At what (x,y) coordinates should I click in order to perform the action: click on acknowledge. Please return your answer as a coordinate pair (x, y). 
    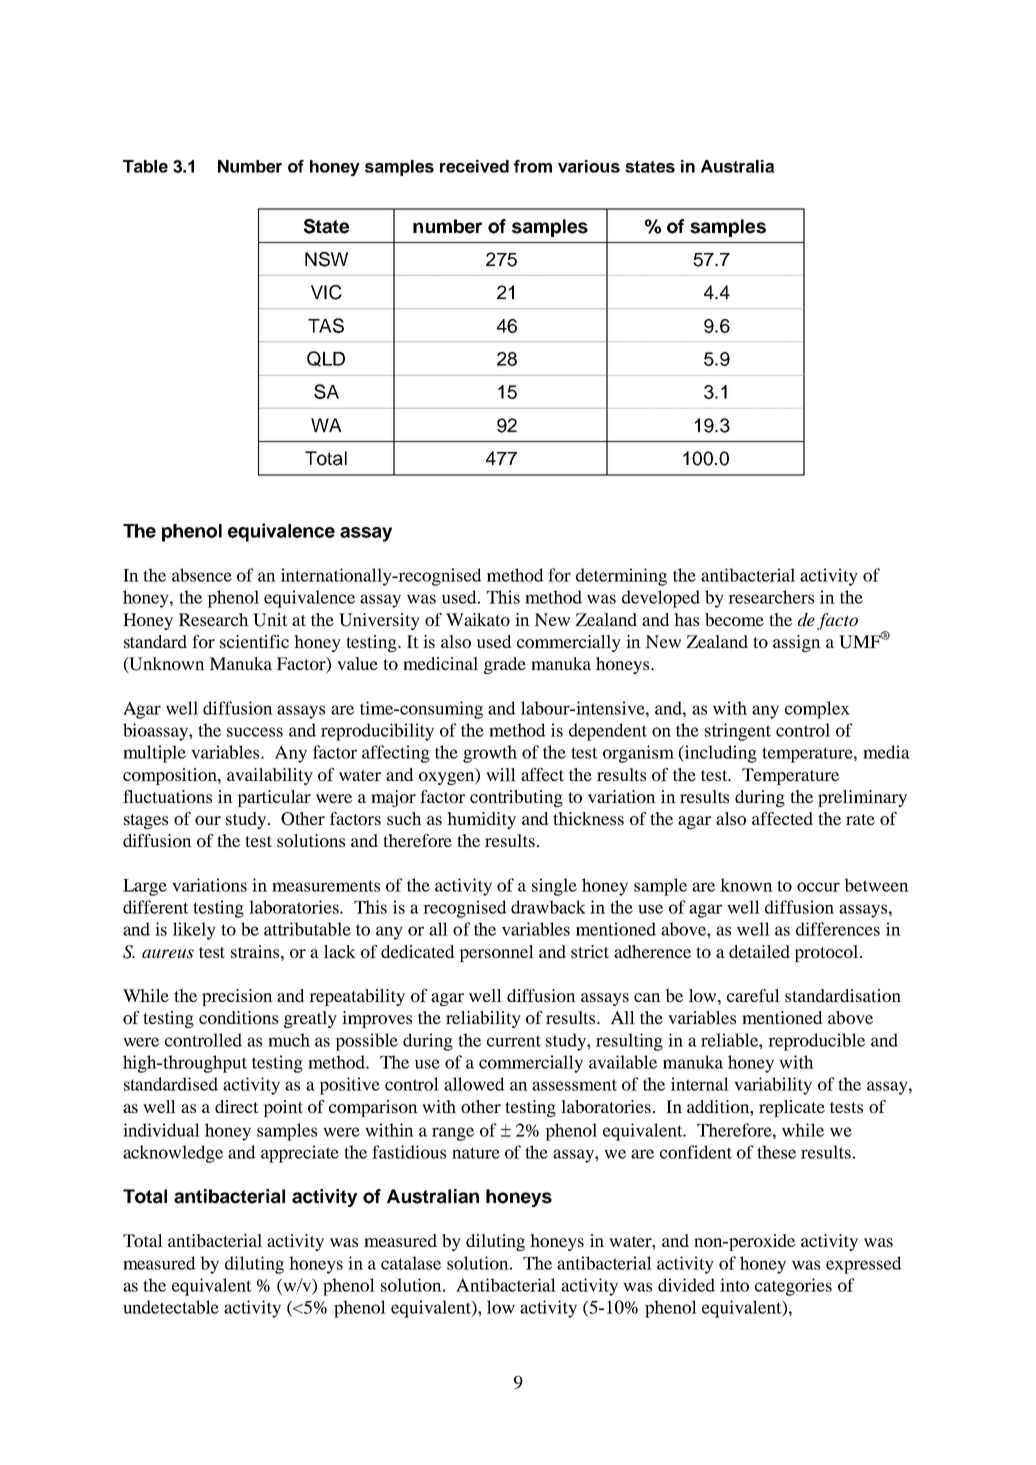
    Looking at the image, I should click on (173, 1154).
